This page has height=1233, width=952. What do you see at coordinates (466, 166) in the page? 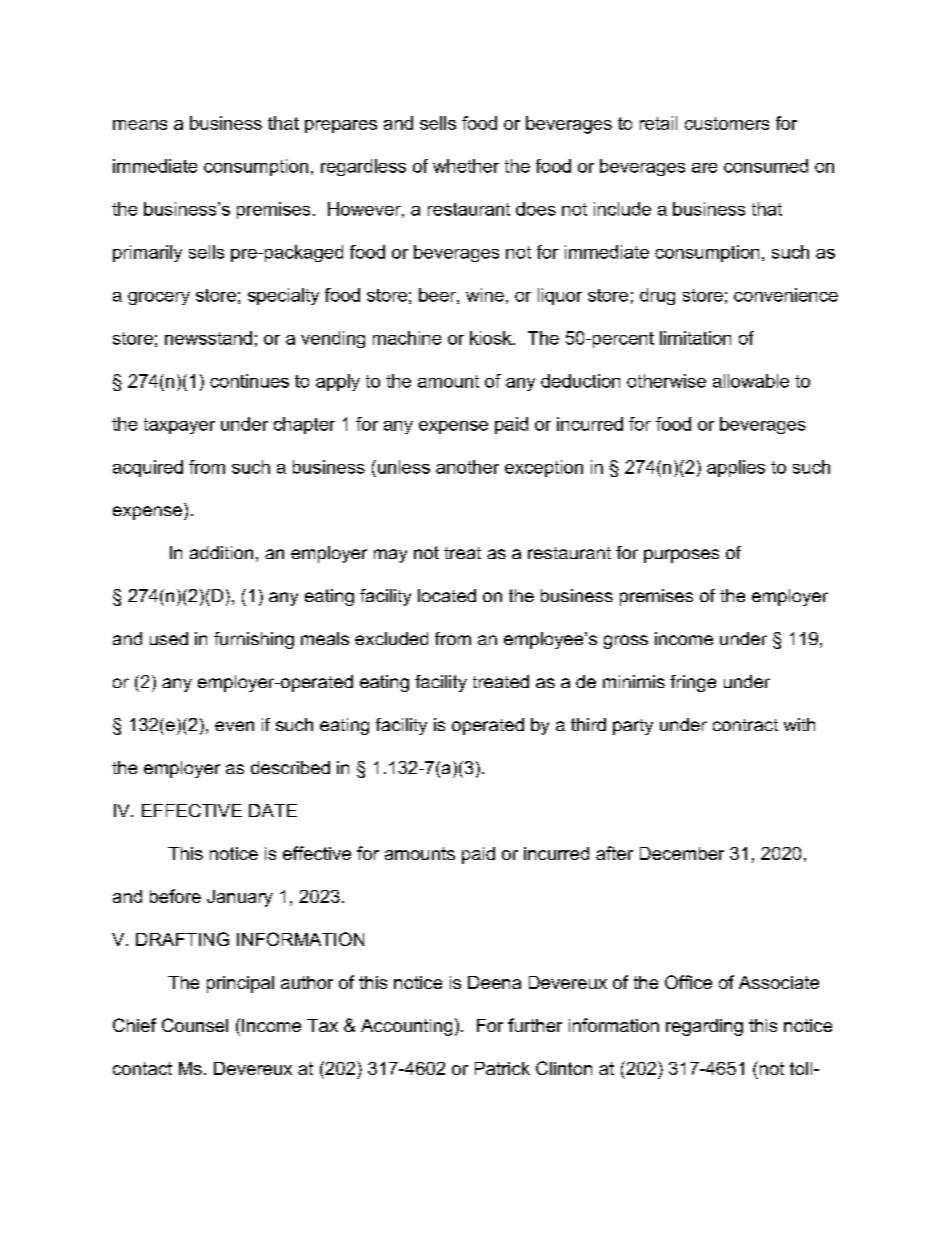
I see `whether` at bounding box center [466, 166].
